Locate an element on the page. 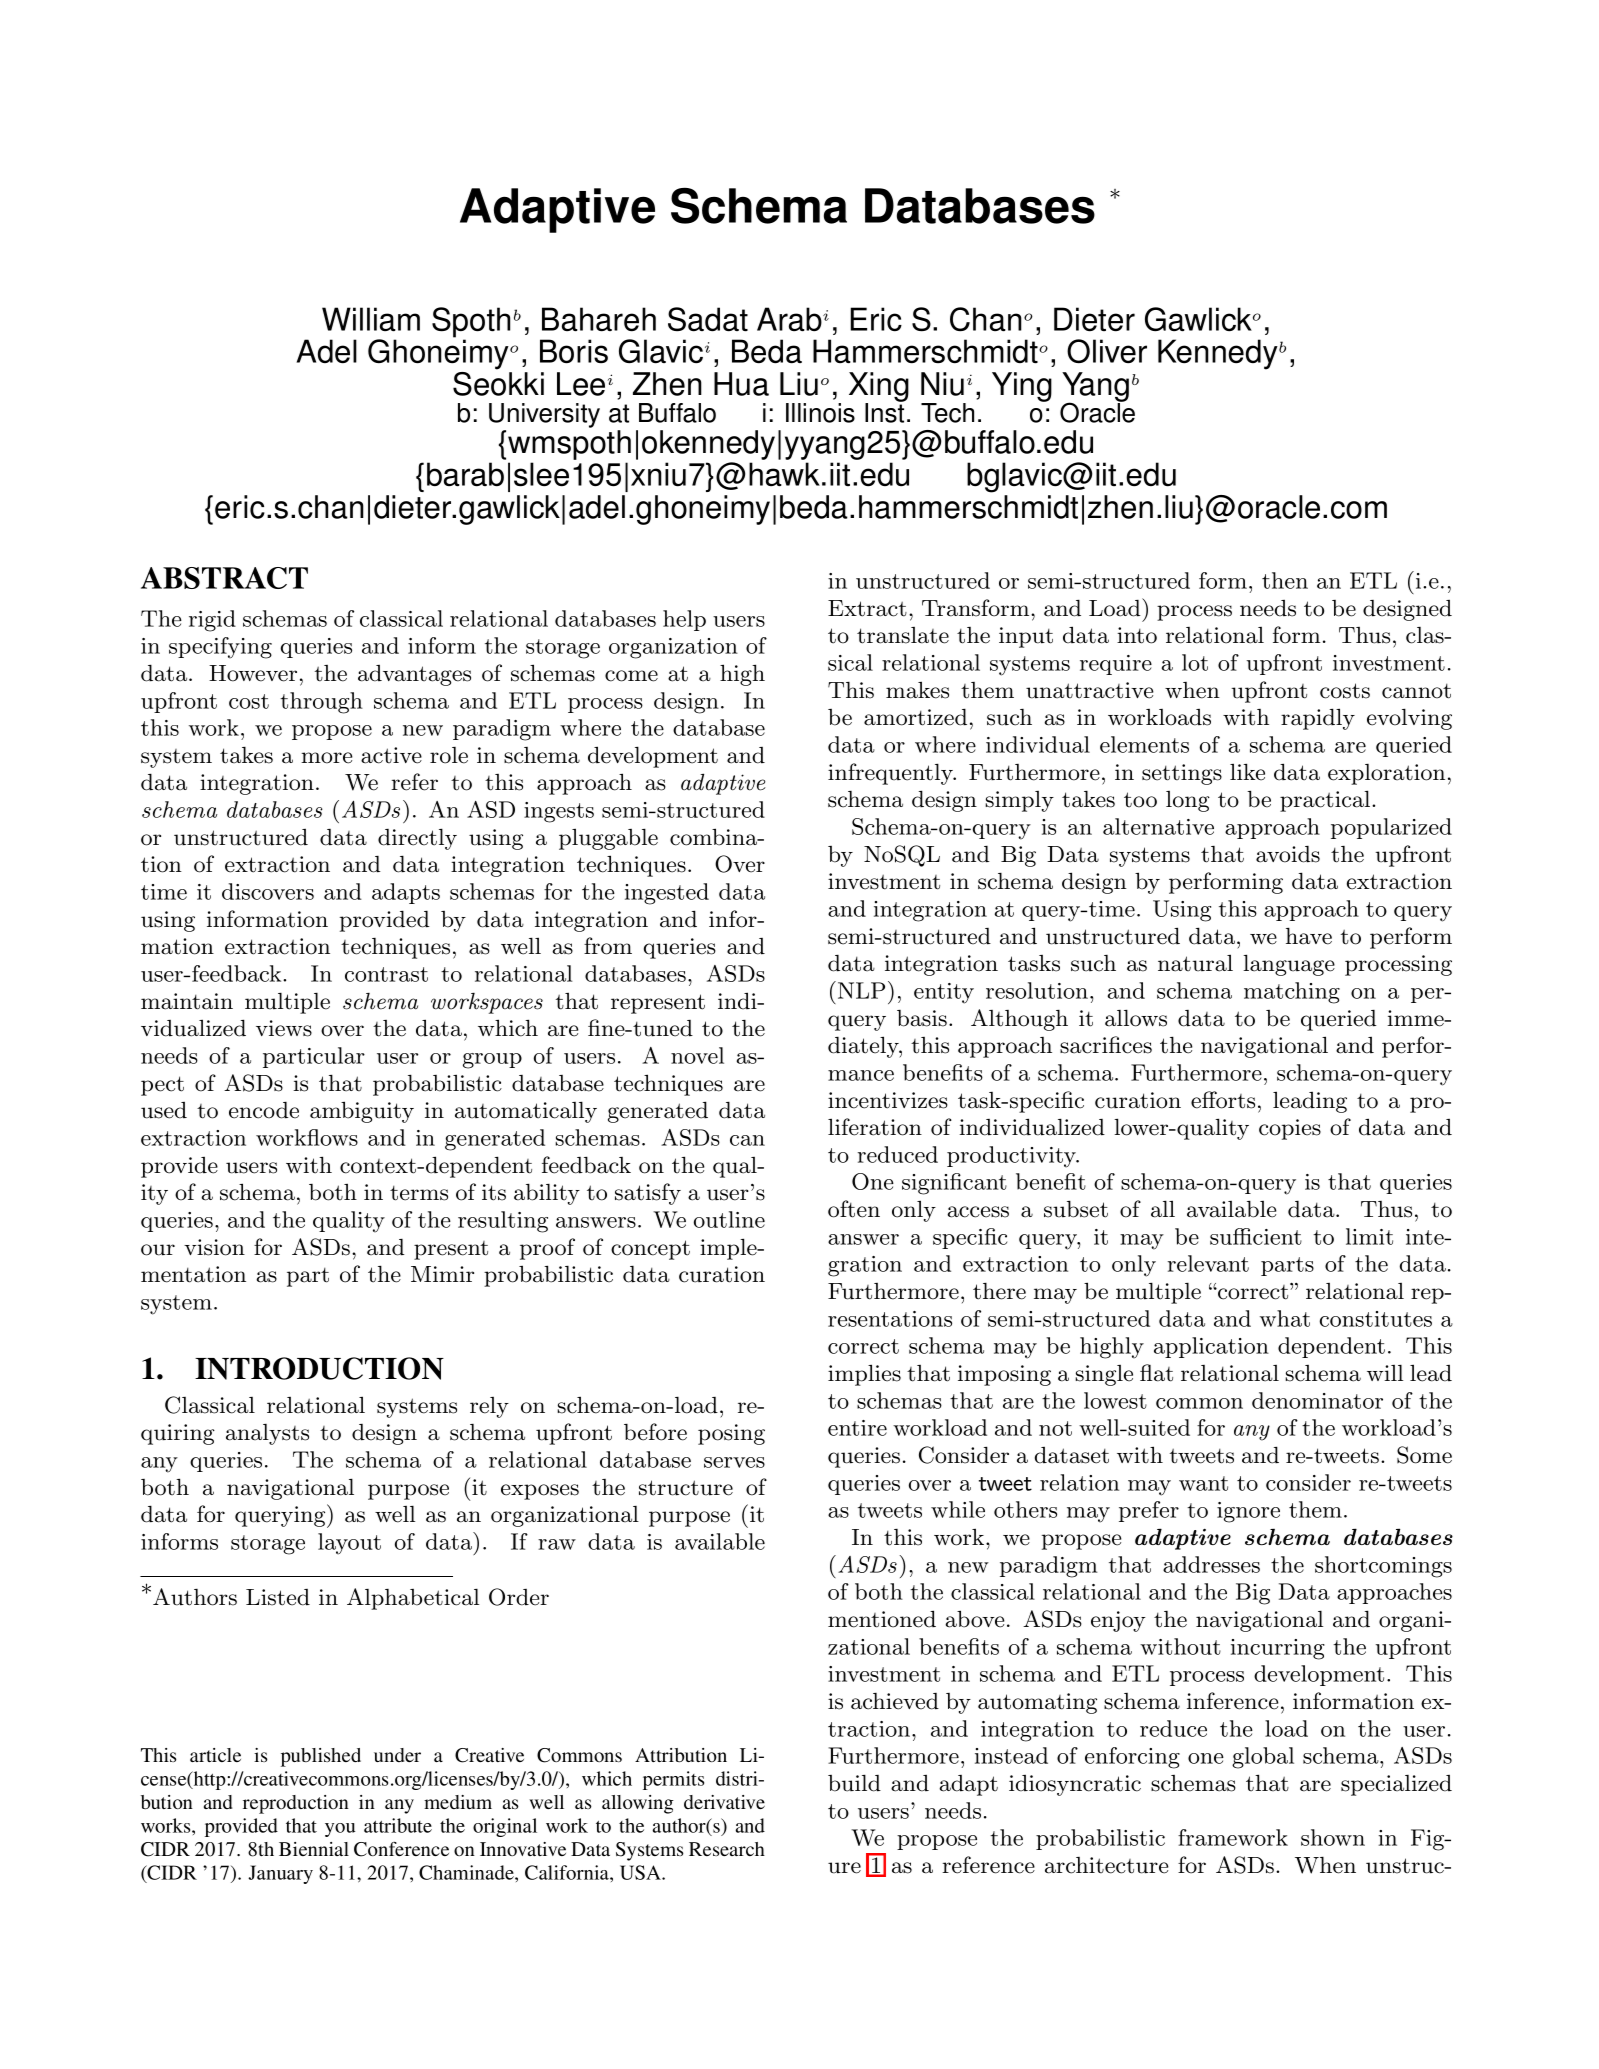 The width and height of the document is (1599, 2069). shown is located at coordinates (1333, 1837).
